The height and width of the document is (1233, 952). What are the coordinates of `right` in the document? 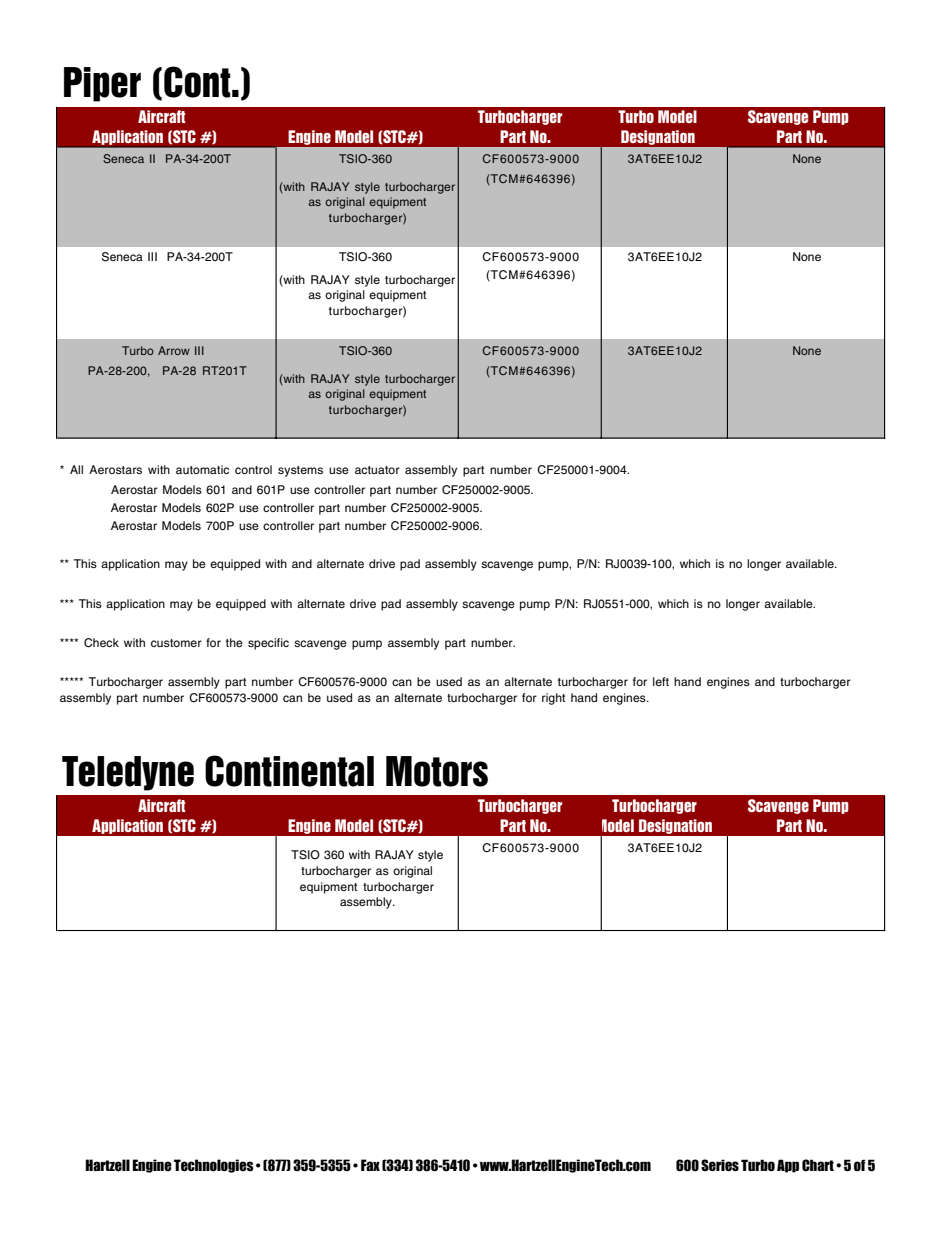 It's located at (553, 699).
